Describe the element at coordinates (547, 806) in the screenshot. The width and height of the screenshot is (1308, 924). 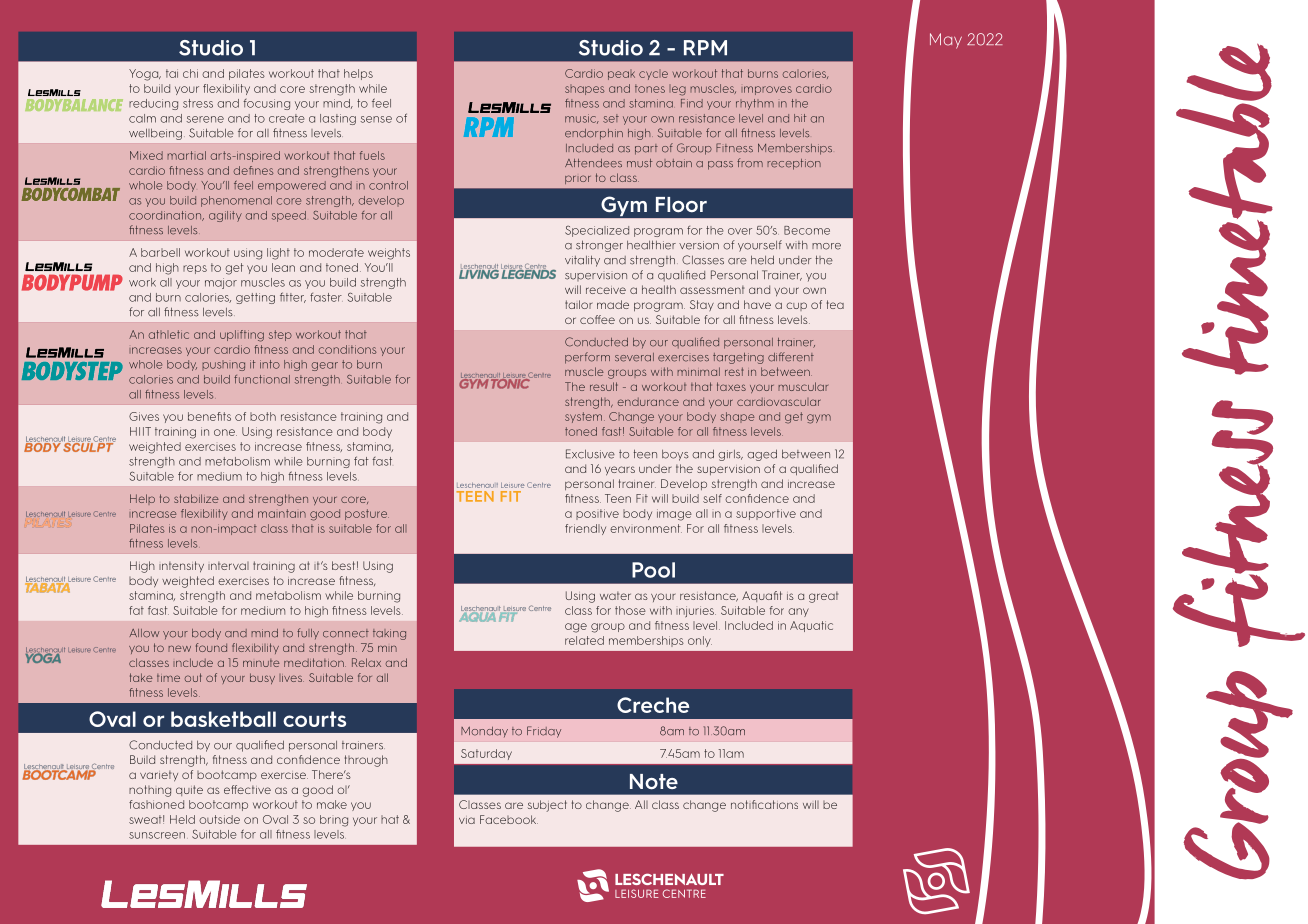
I see `subject` at that location.
